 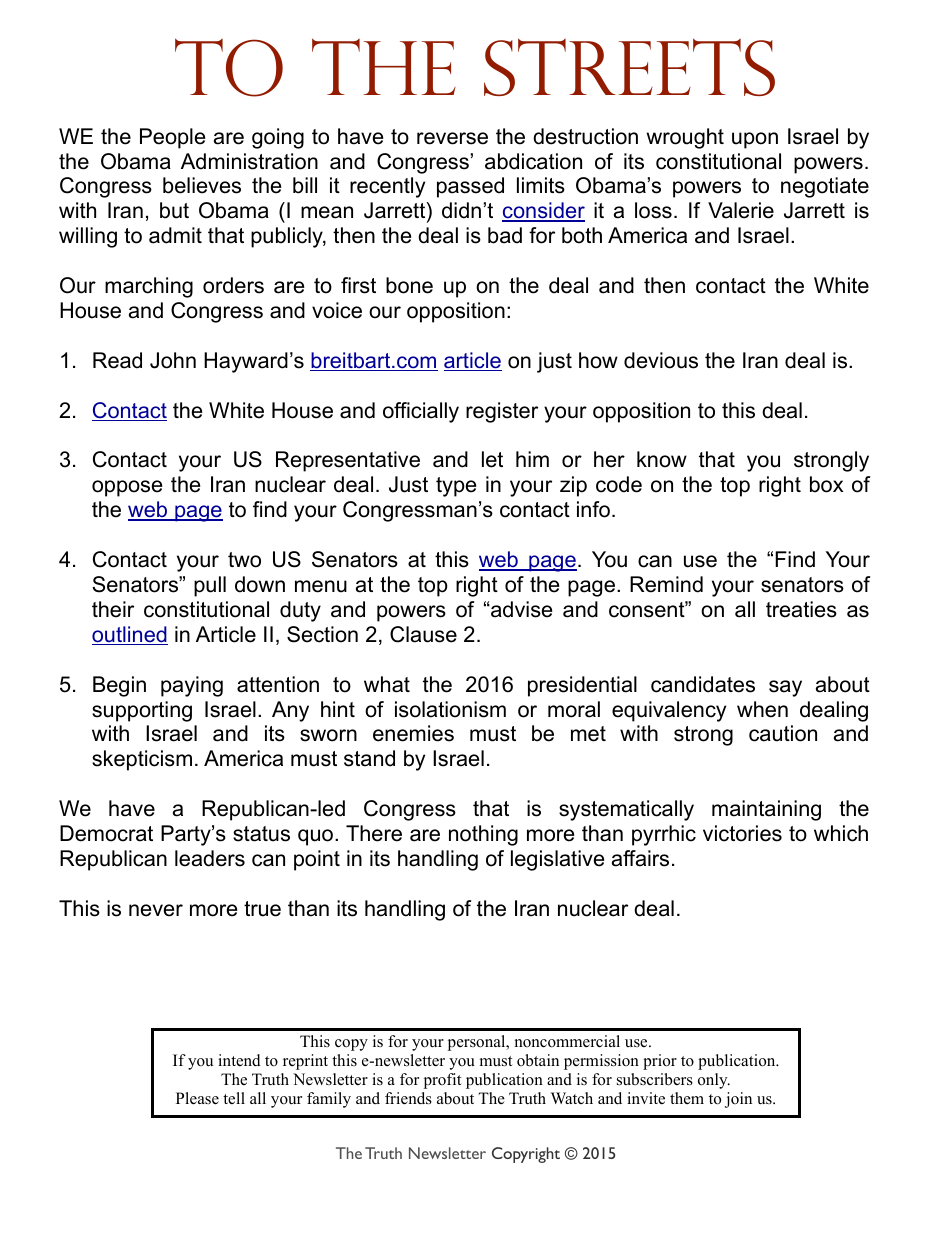 What do you see at coordinates (452, 138) in the screenshot?
I see `reverse` at bounding box center [452, 138].
